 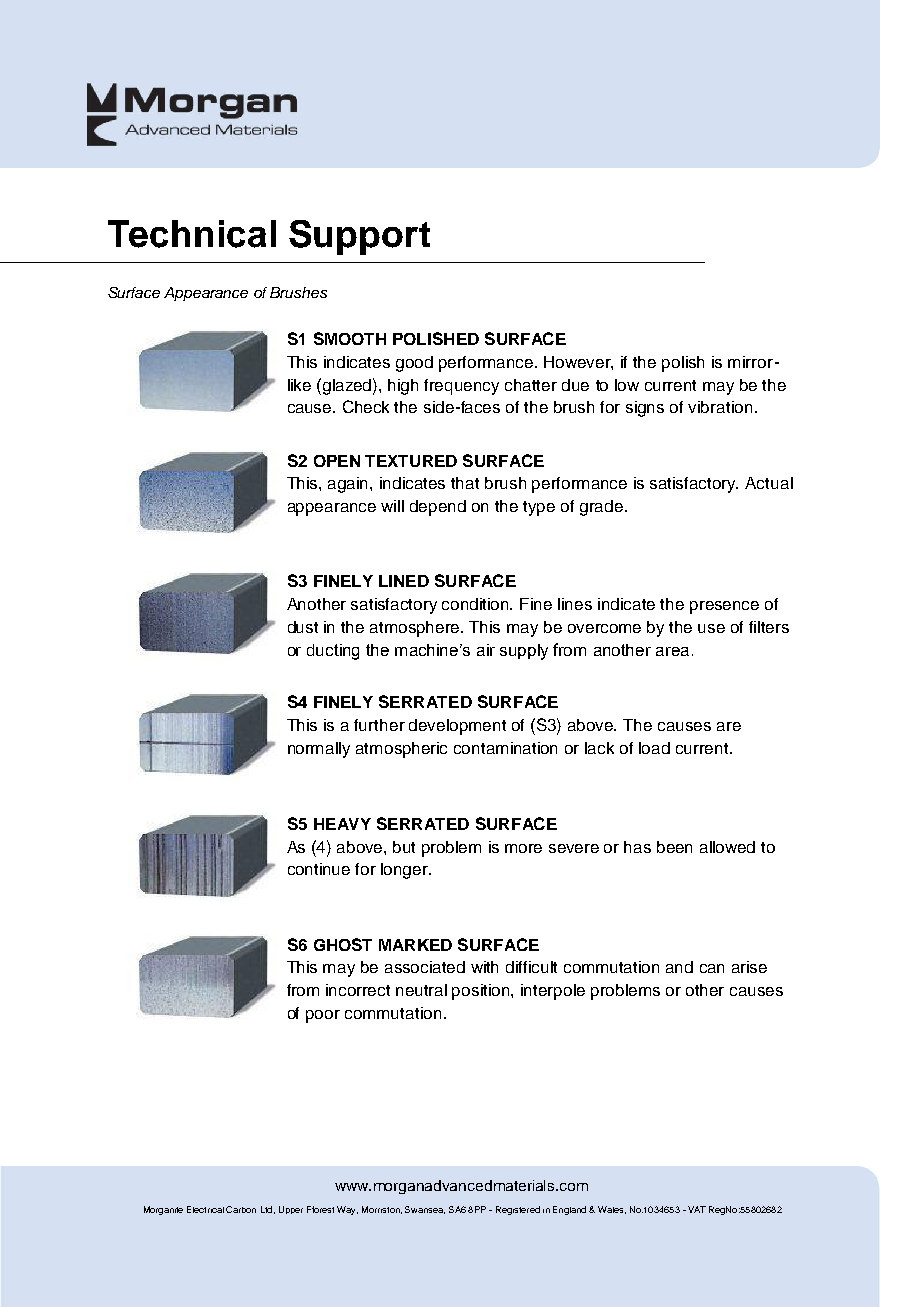 What do you see at coordinates (359, 237) in the image?
I see `Support` at bounding box center [359, 237].
